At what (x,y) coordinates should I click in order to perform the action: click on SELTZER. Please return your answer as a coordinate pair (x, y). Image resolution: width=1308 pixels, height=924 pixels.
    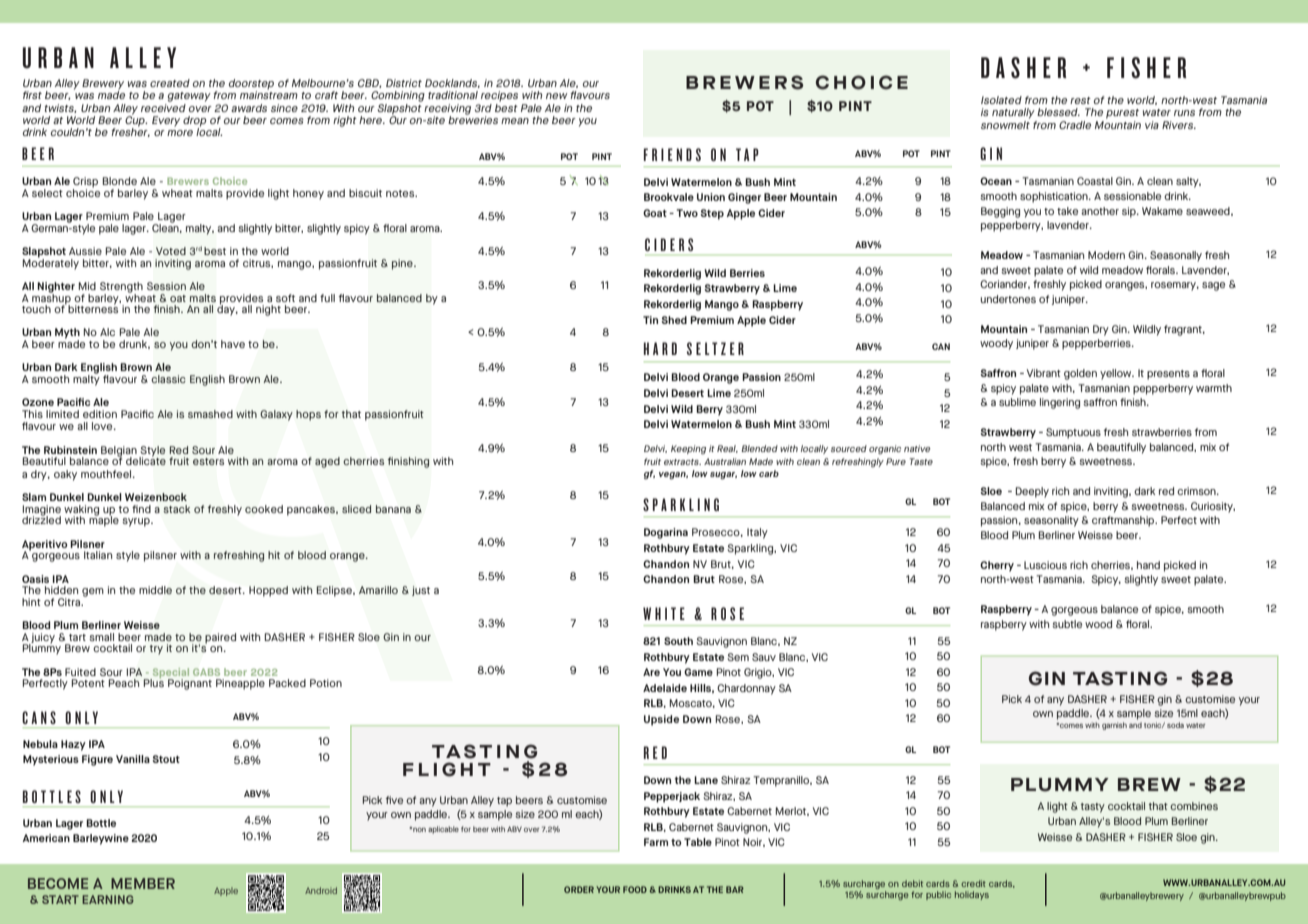
    Looking at the image, I should click on (715, 348).
